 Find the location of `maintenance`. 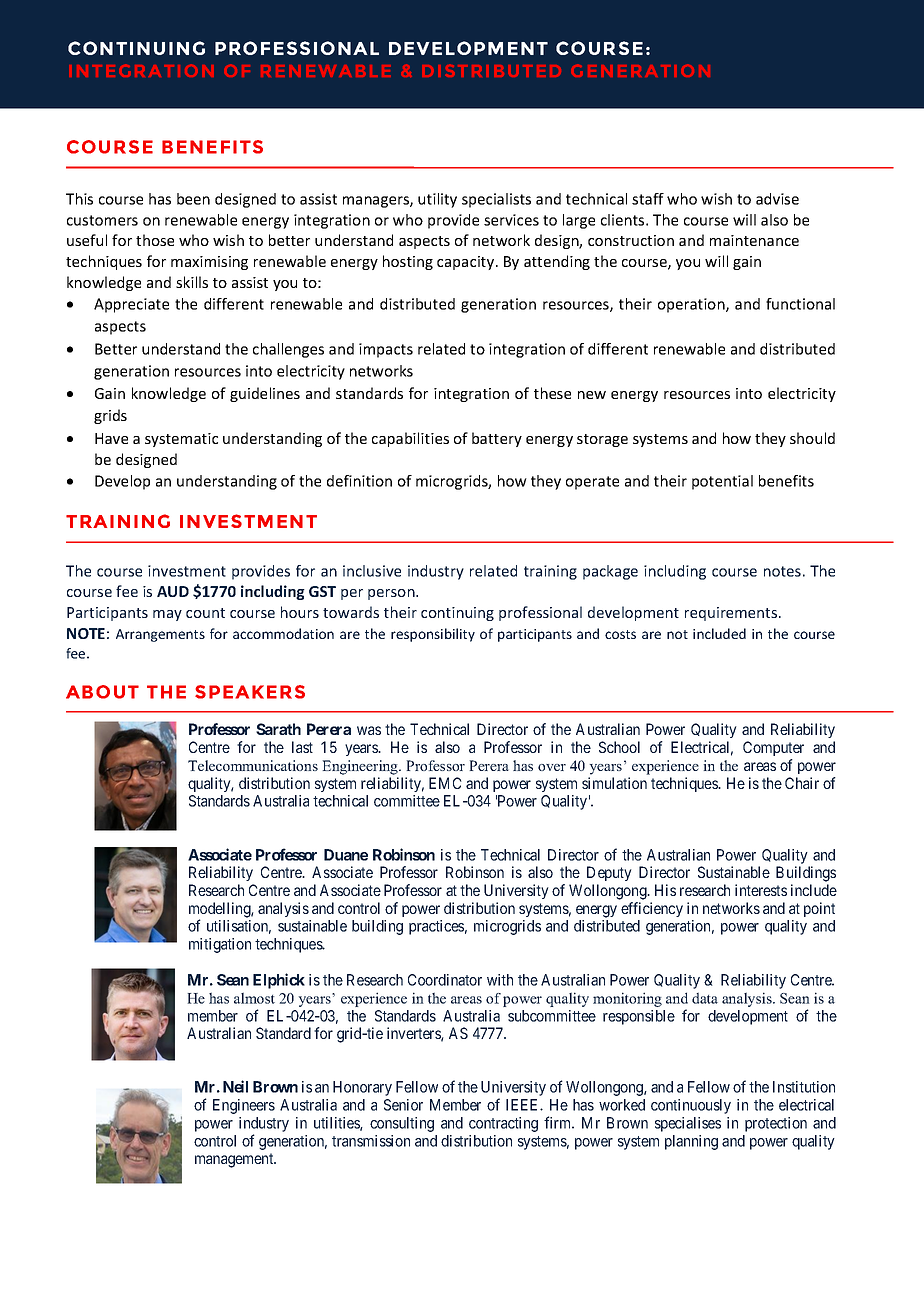

maintenance is located at coordinates (754, 240).
